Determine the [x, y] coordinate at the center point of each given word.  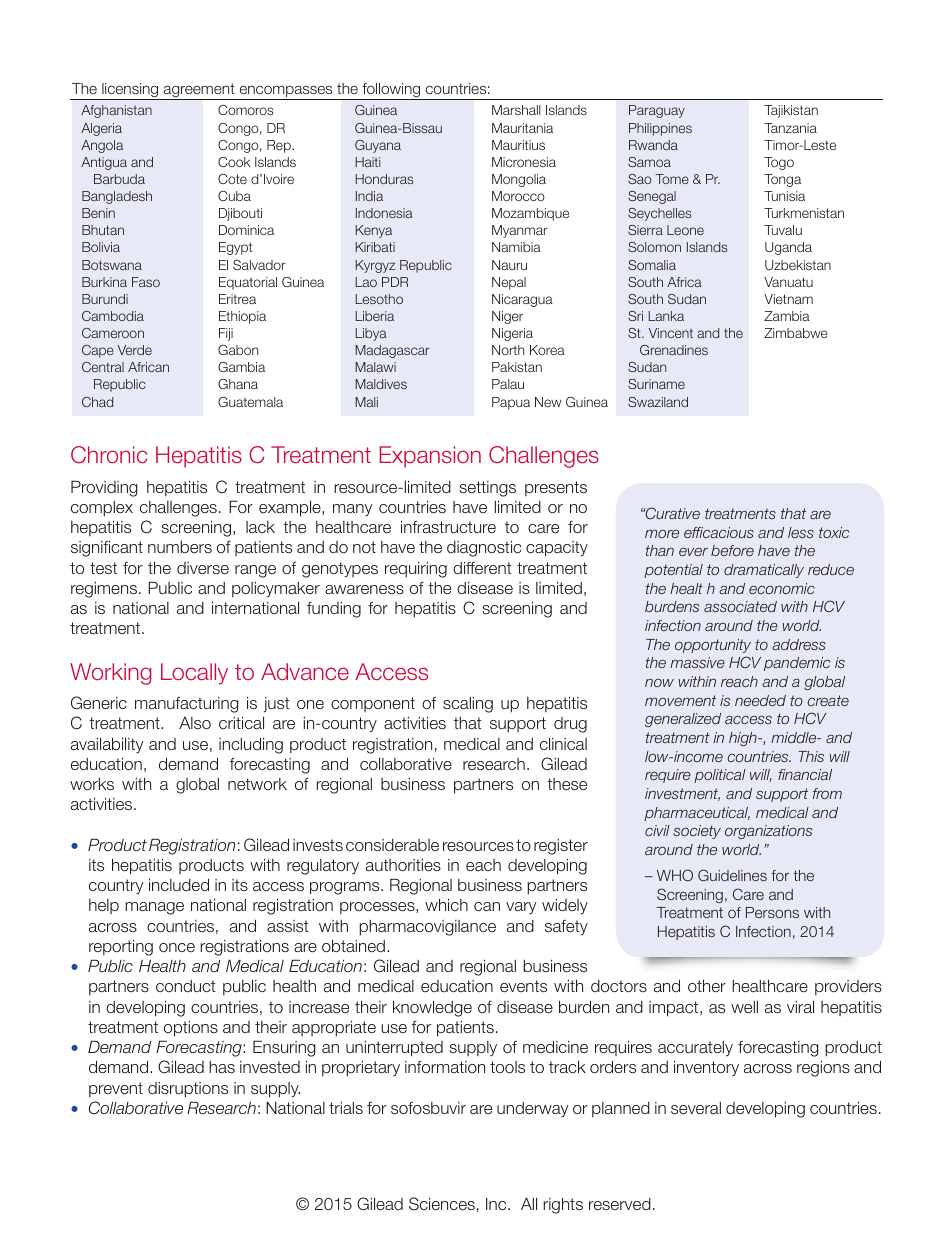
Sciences [442, 1203]
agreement [199, 91]
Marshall [516, 110]
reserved [620, 1204]
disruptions [188, 1090]
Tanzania [790, 128]
